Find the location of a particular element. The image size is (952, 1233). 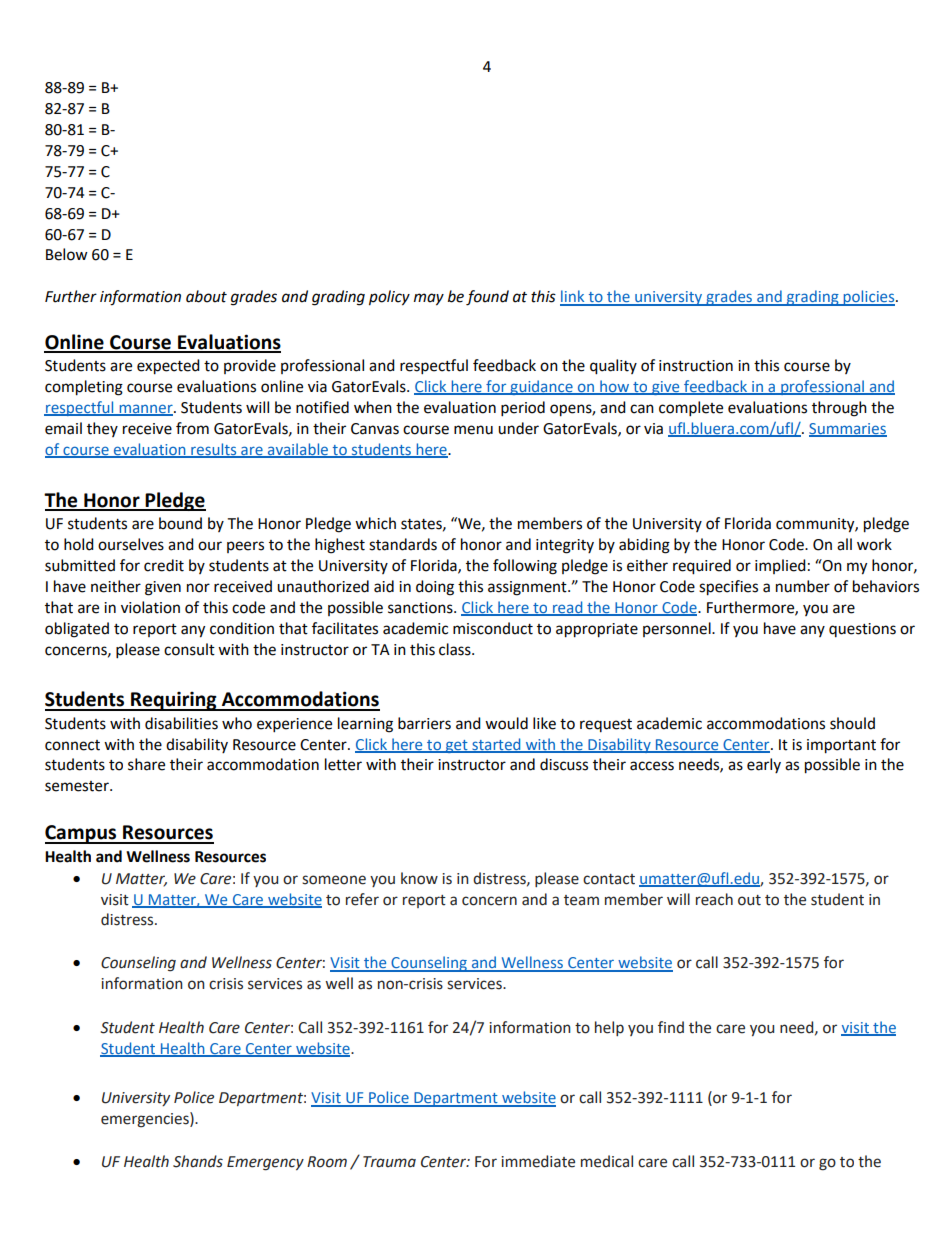

found is located at coordinates (487, 298).
